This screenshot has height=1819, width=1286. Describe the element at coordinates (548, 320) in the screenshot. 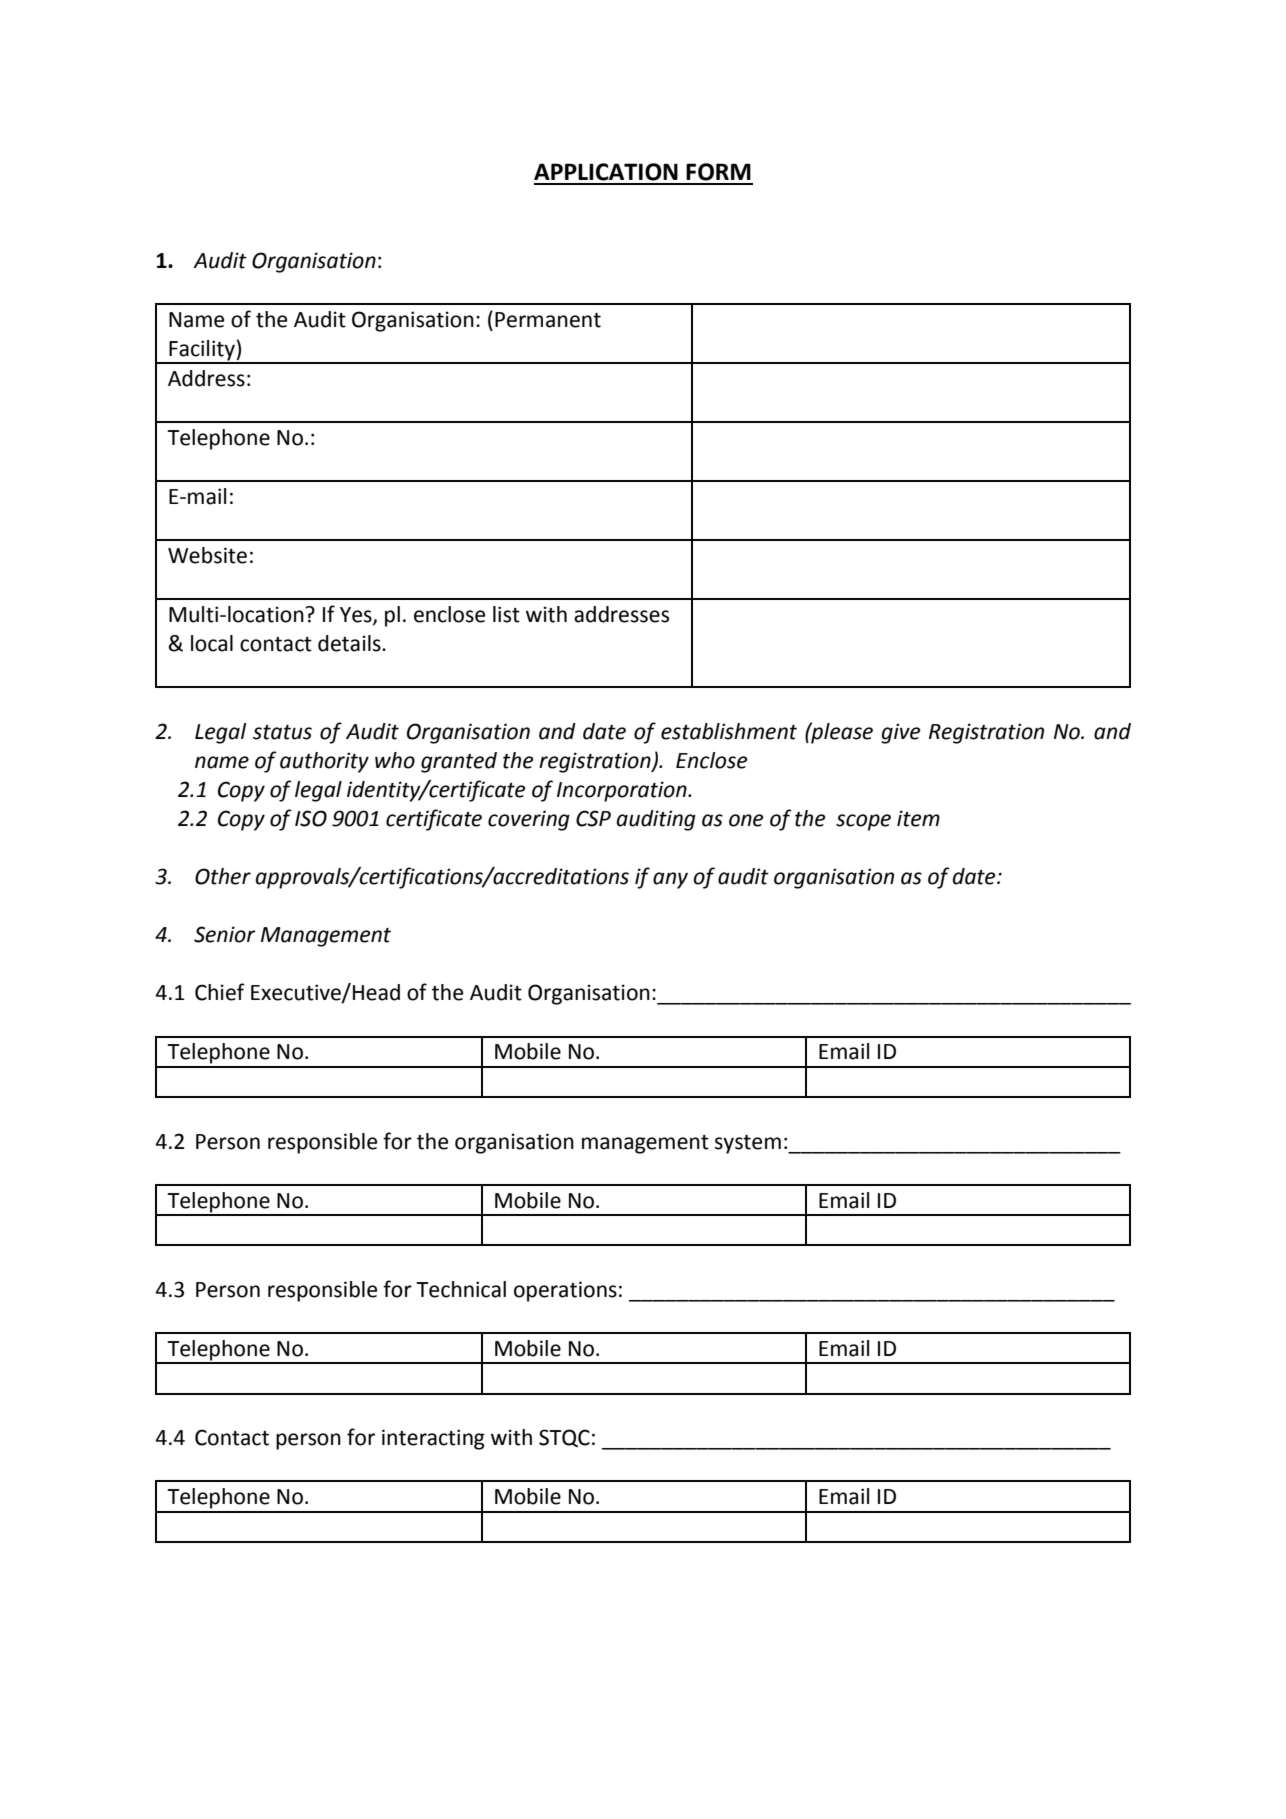

I see `Permanent` at that location.
